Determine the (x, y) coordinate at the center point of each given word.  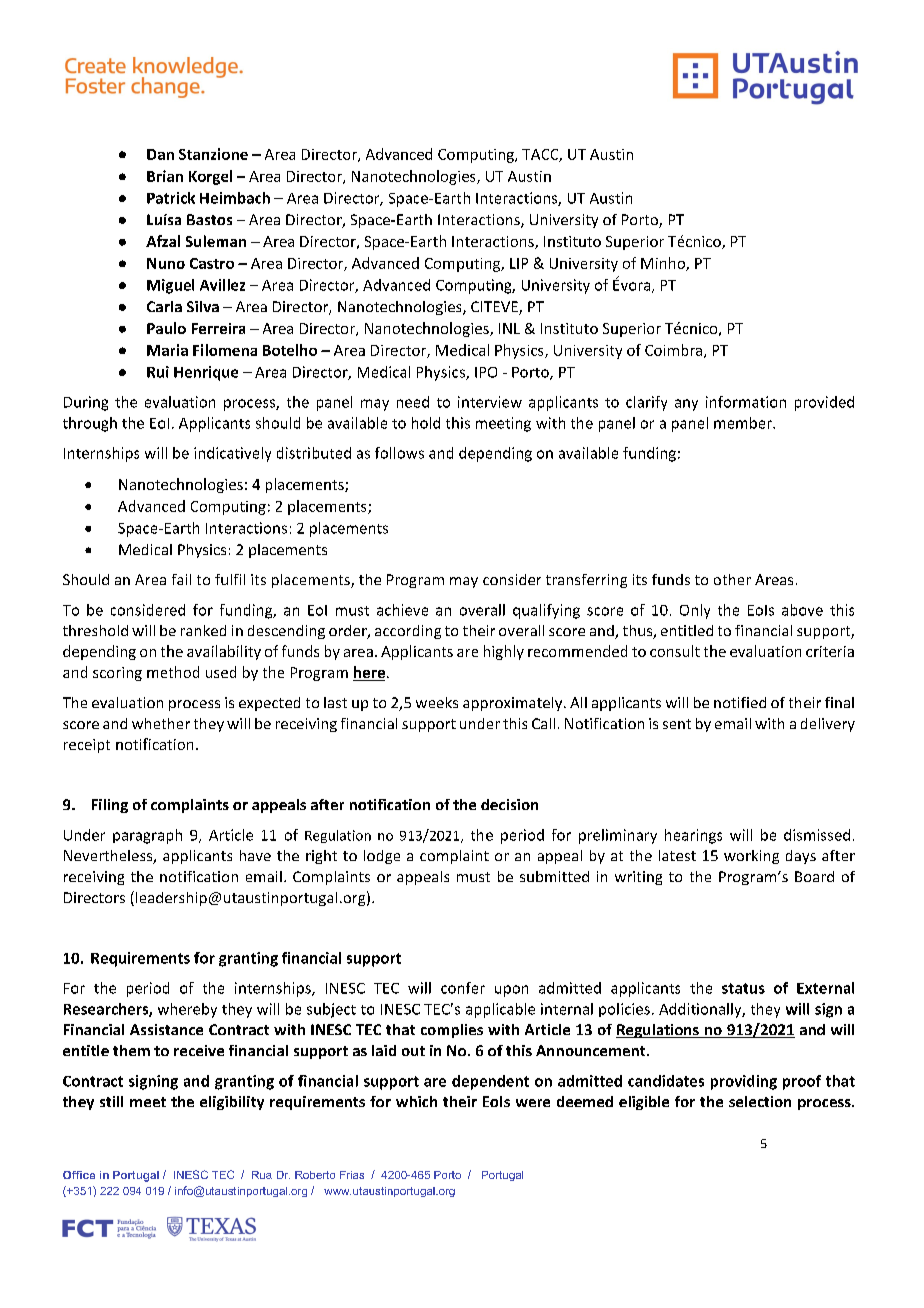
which (416, 1101)
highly (504, 652)
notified (740, 702)
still (111, 1101)
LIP (519, 263)
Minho (664, 264)
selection (760, 1101)
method (173, 672)
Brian (165, 176)
